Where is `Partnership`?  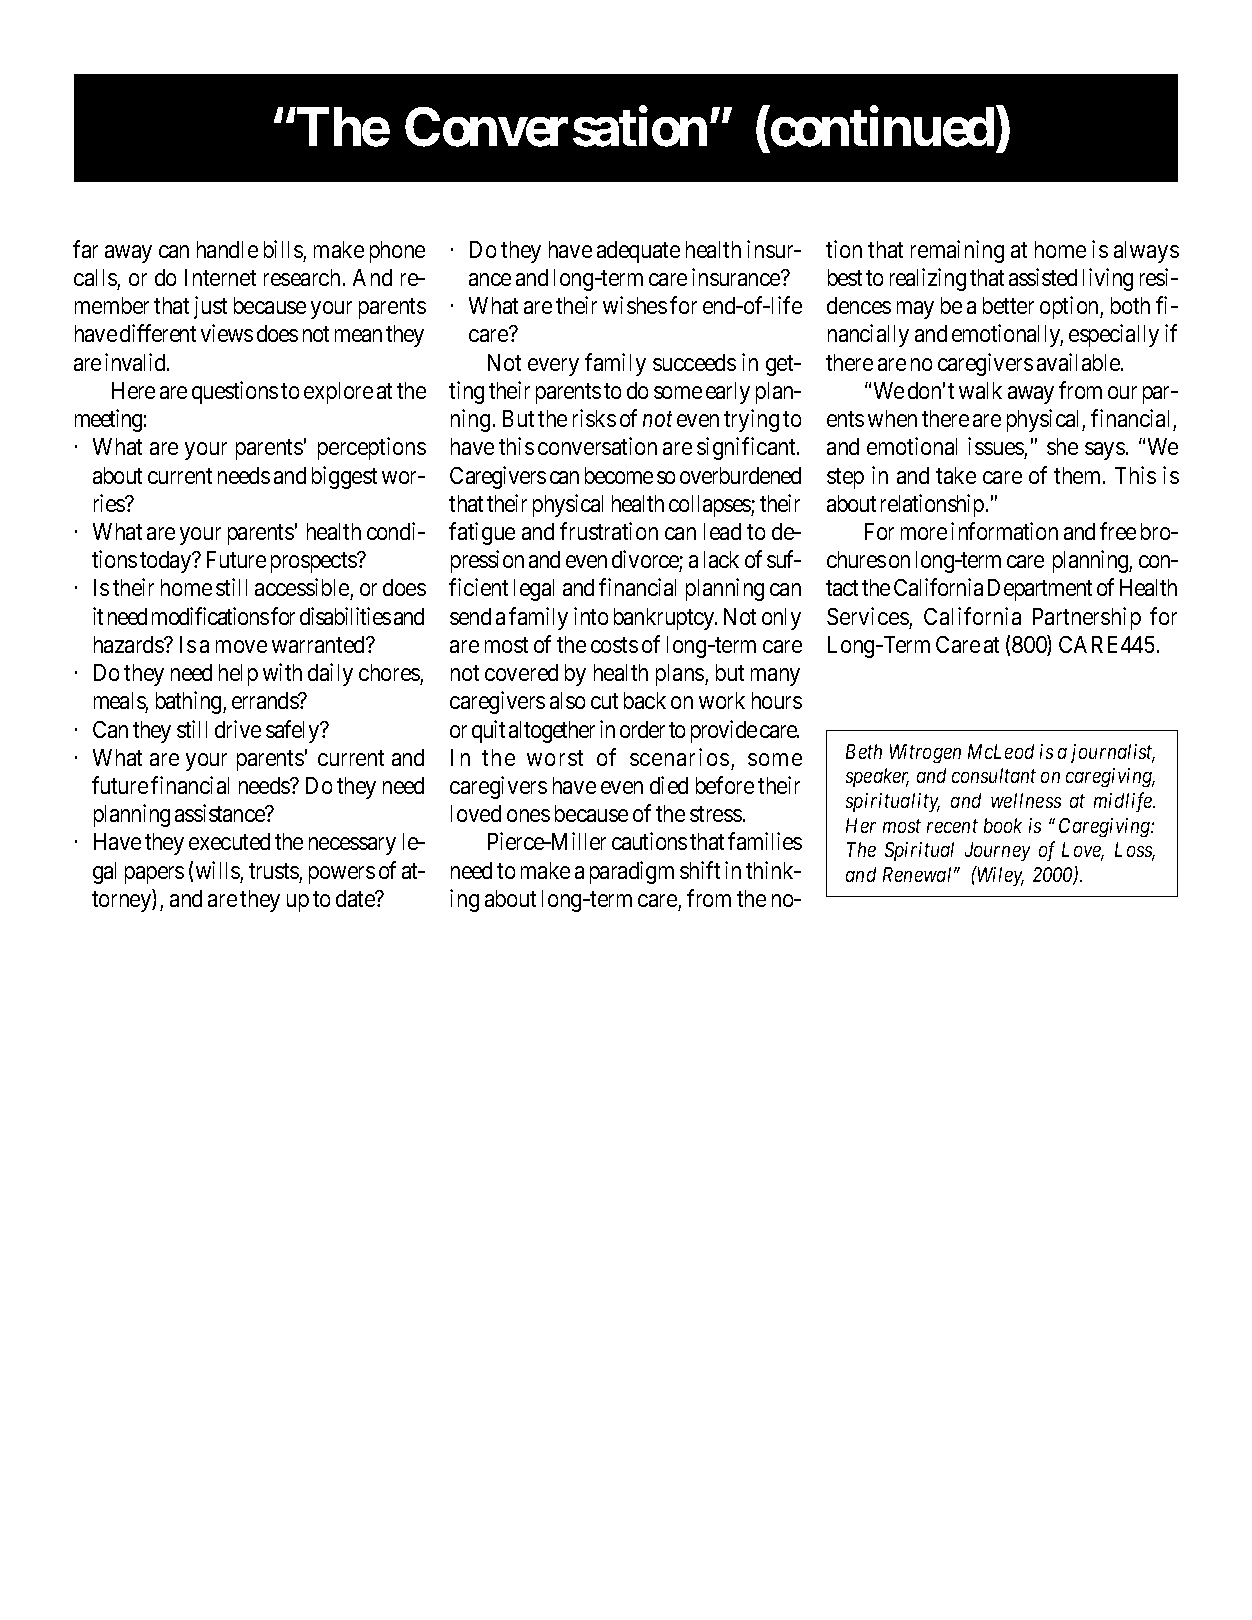
Partnership is located at coordinates (1087, 618).
